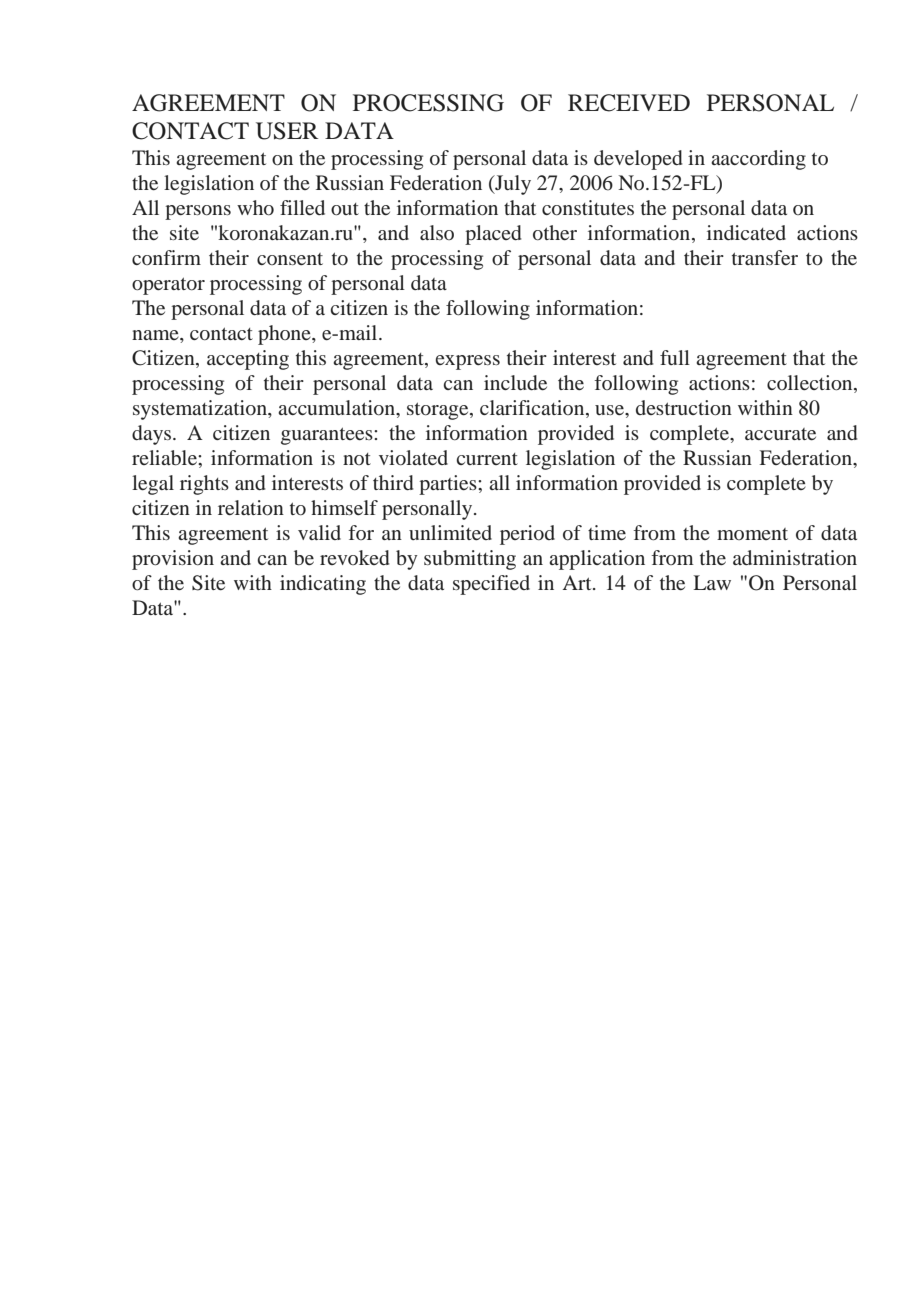 The image size is (924, 1308). Describe the element at coordinates (287, 131) in the page. I see `USER` at that location.
